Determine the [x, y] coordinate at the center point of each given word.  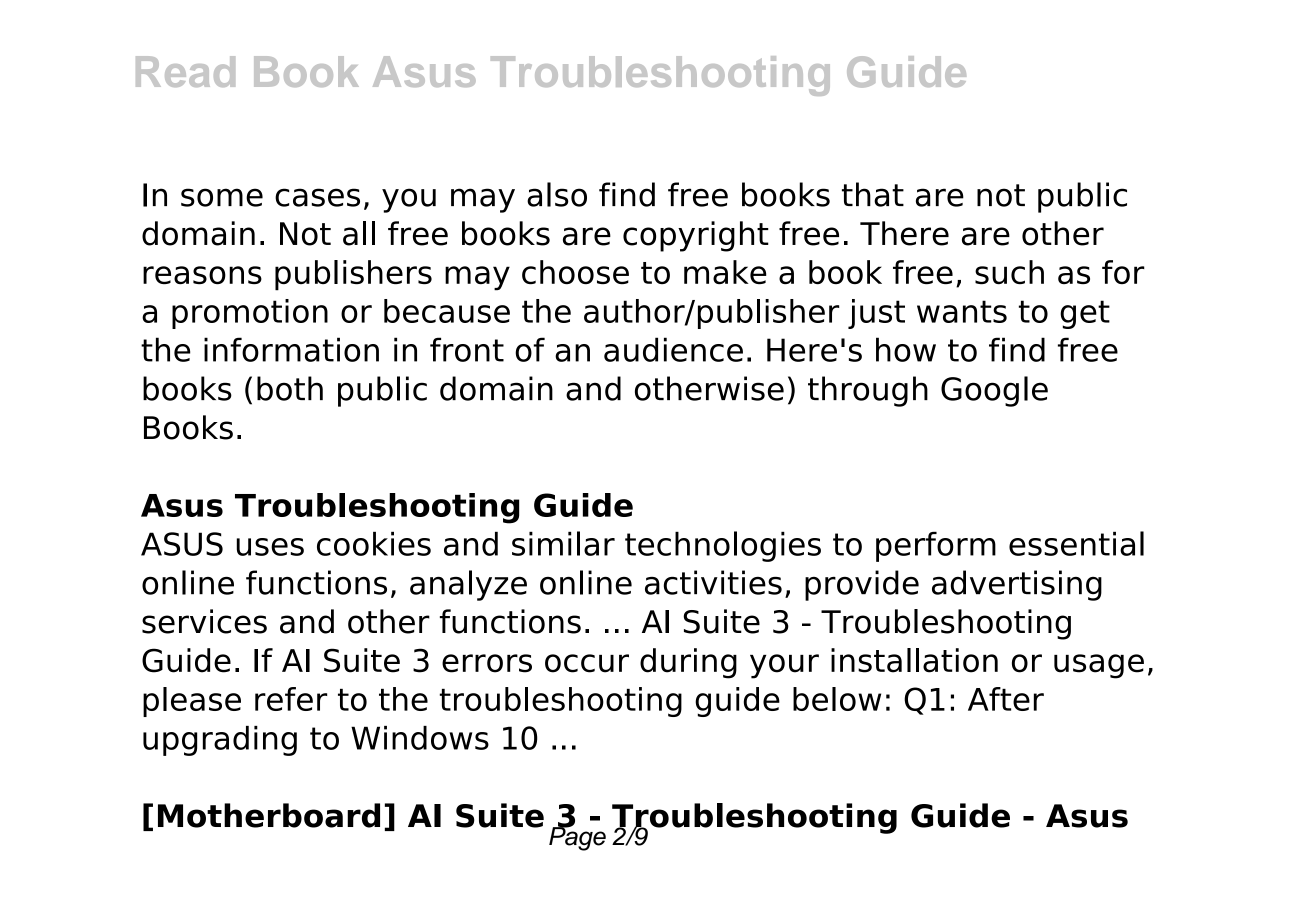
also [557, 194]
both [290, 388]
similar [563, 543]
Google [994, 391]
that [873, 194]
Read [185, 71]
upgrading [220, 741]
